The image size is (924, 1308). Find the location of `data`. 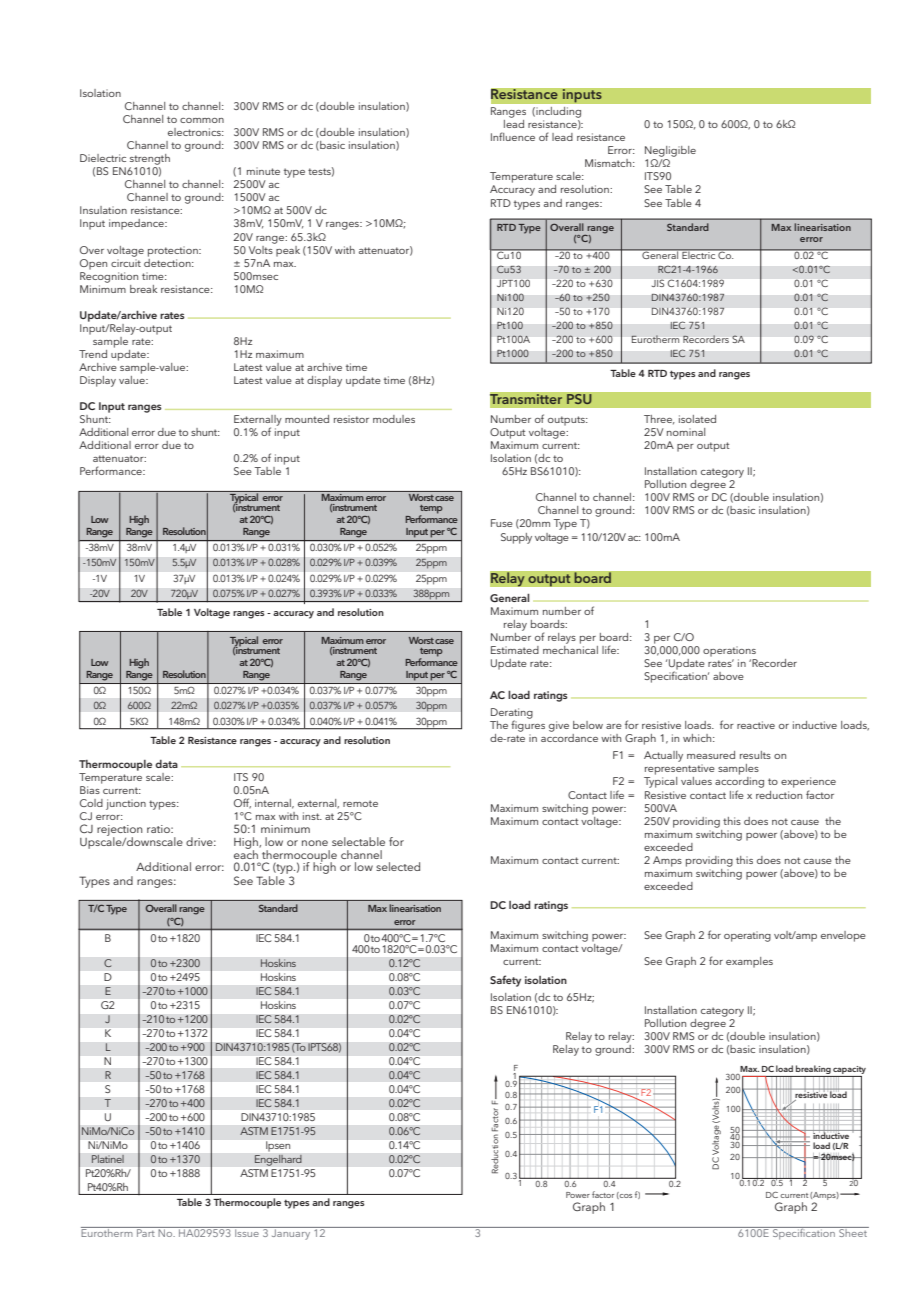

data is located at coordinates (166, 764).
